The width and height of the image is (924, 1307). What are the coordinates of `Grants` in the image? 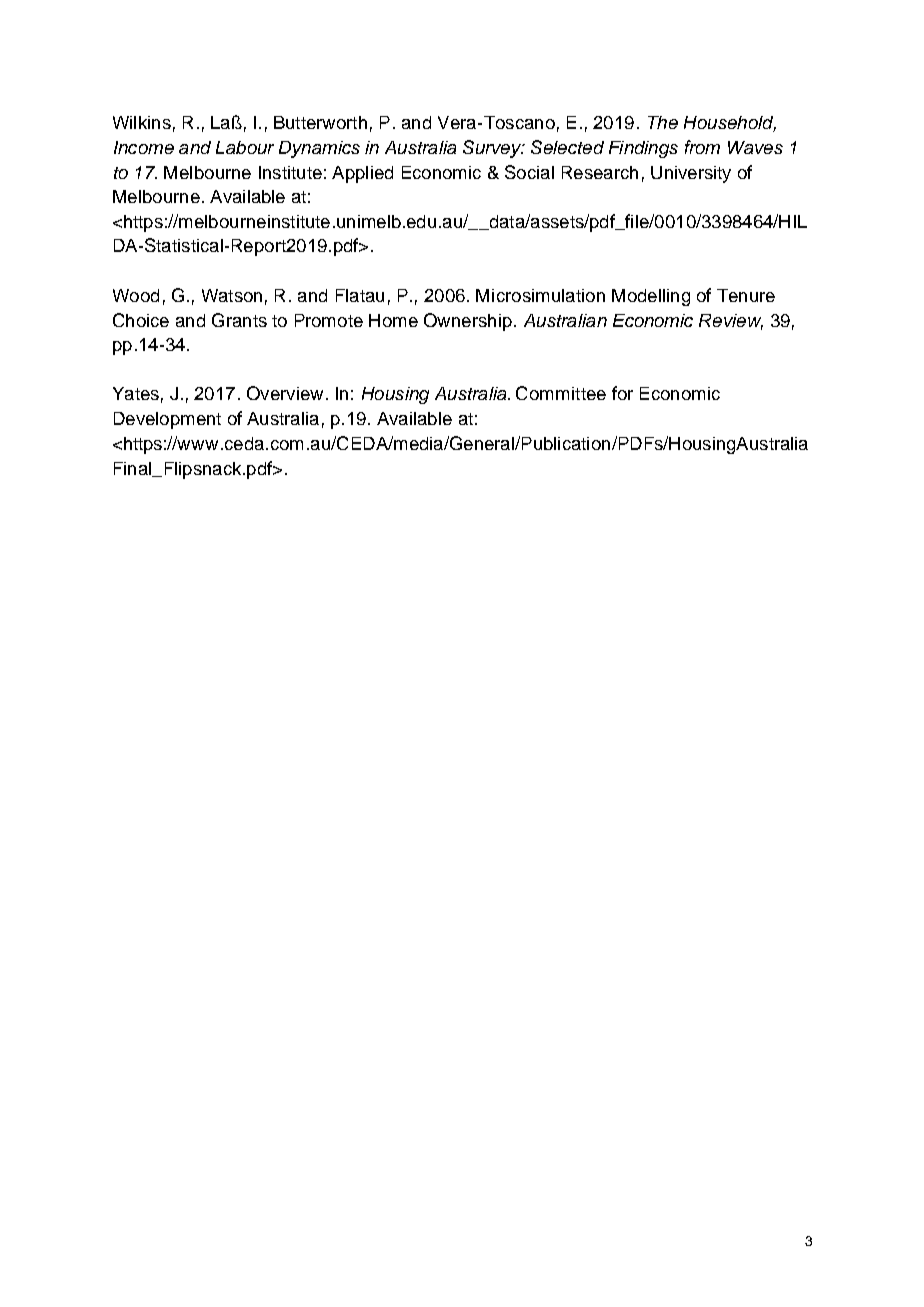 It's located at (239, 320).
